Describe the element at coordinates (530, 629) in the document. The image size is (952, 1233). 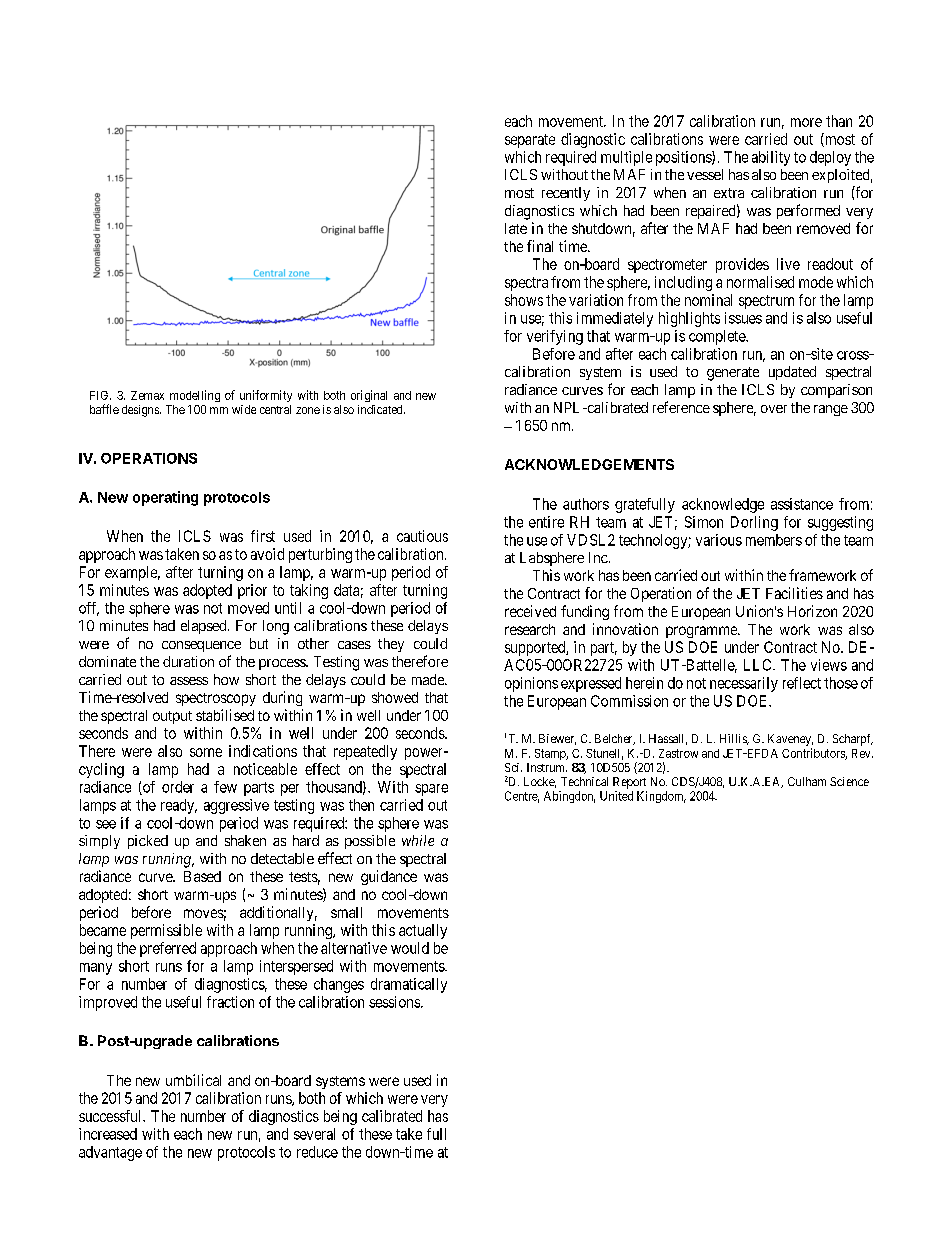
I see `research` at that location.
